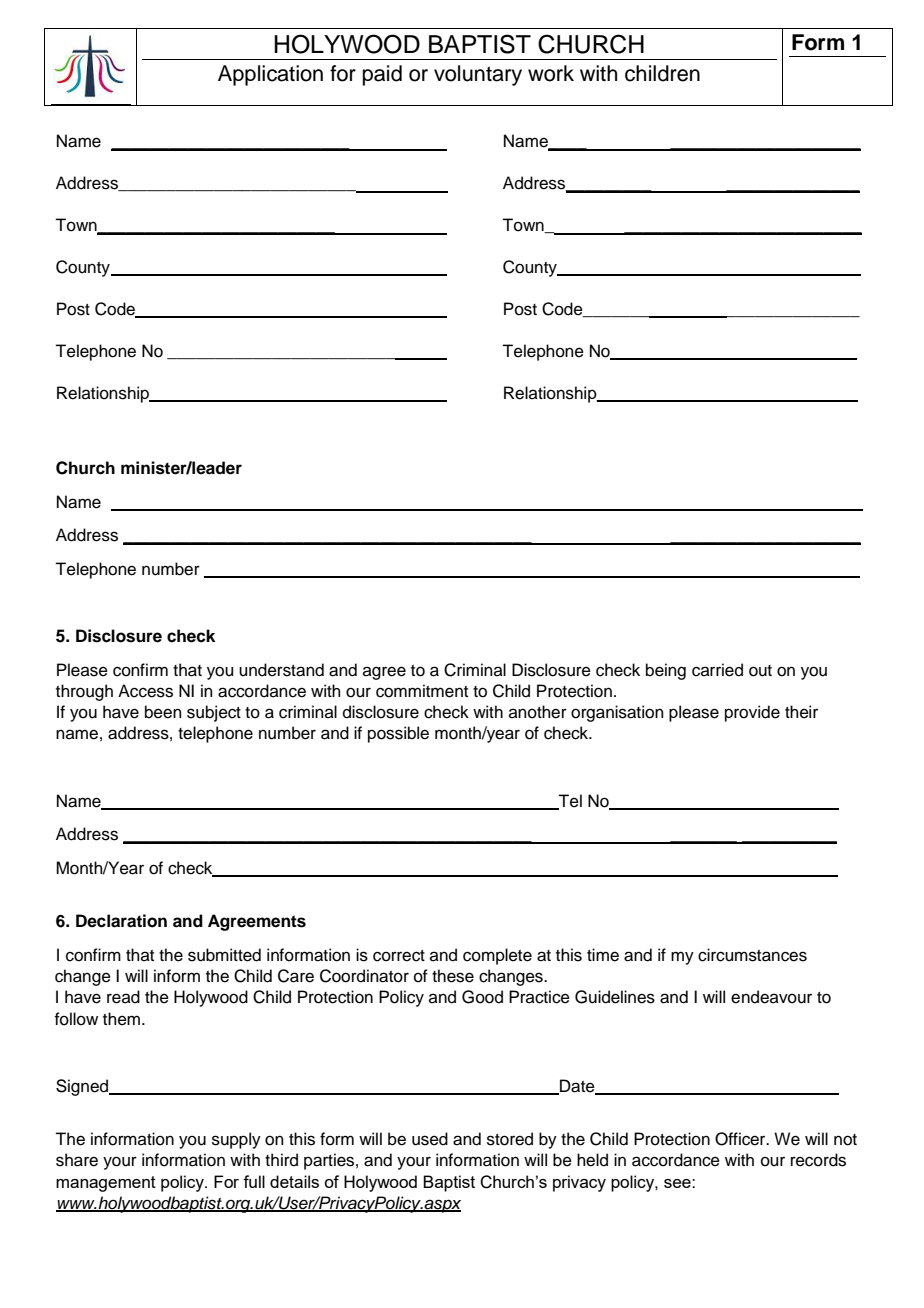 This screenshot has width=924, height=1308. I want to click on provide, so click(752, 713).
